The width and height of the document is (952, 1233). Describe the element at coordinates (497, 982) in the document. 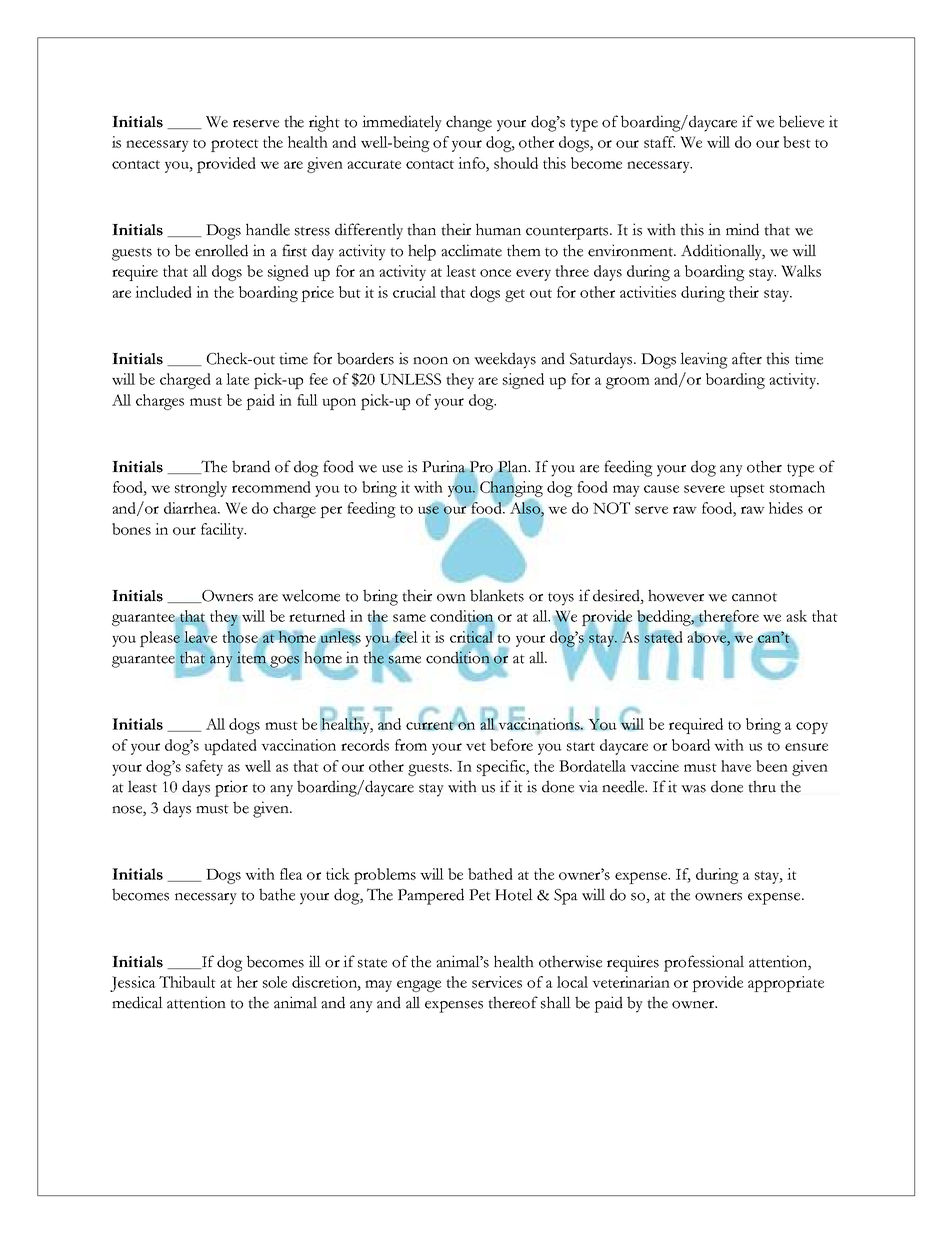

I see `services` at that location.
